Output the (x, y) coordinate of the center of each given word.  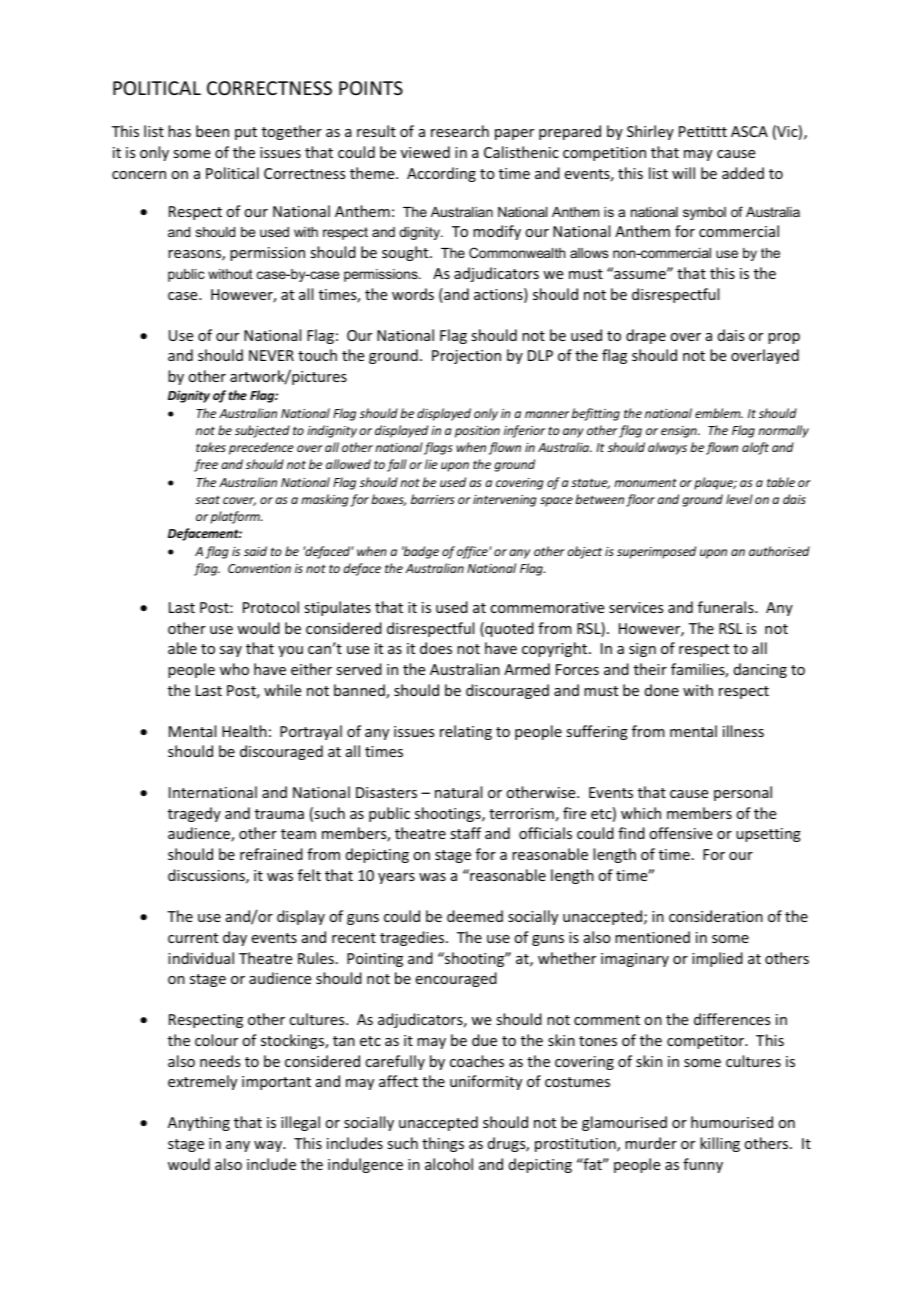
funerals (727, 607)
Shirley (650, 132)
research (460, 131)
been (212, 131)
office (473, 552)
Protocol (271, 607)
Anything (199, 1123)
